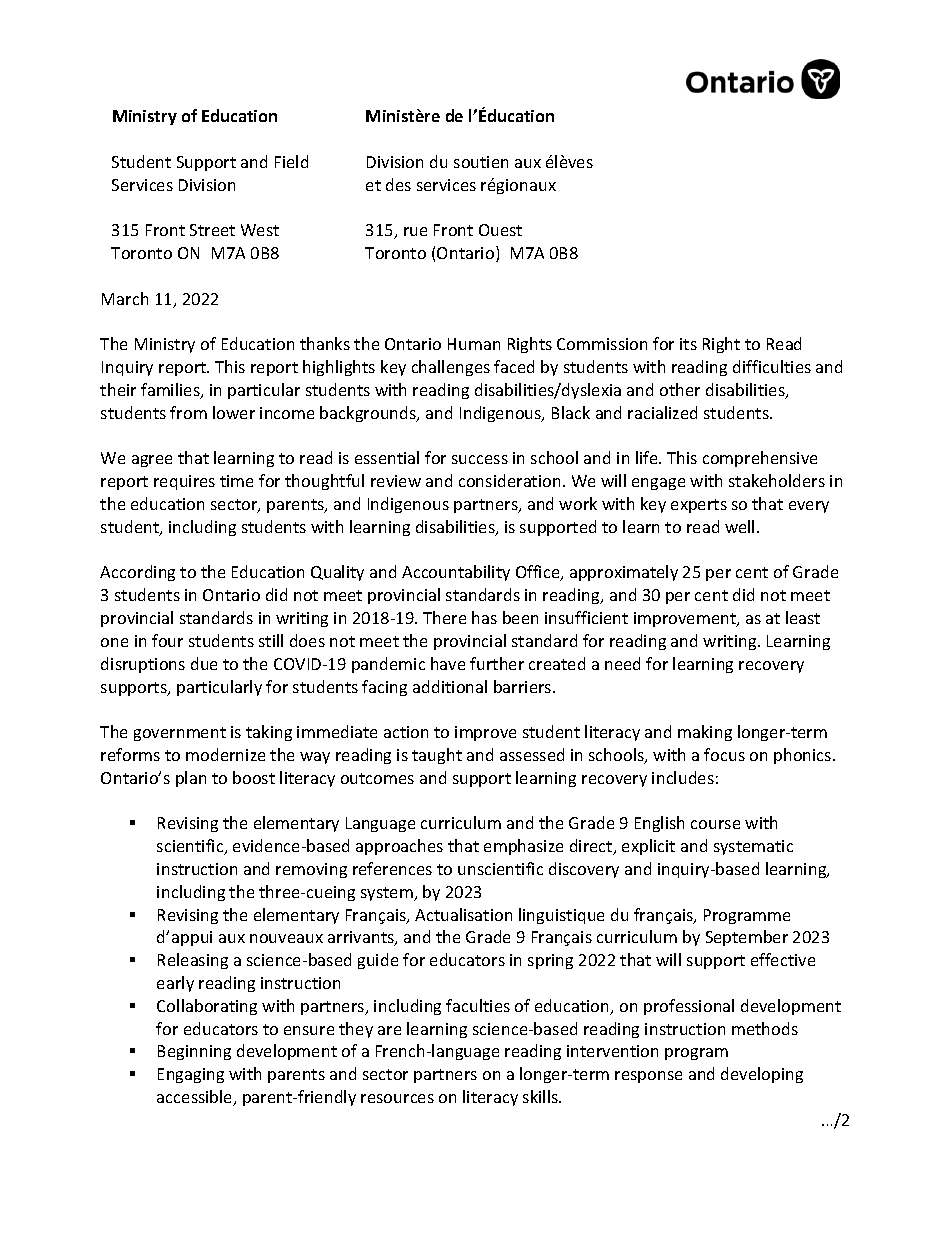  What do you see at coordinates (699, 506) in the page?
I see `experts` at bounding box center [699, 506].
